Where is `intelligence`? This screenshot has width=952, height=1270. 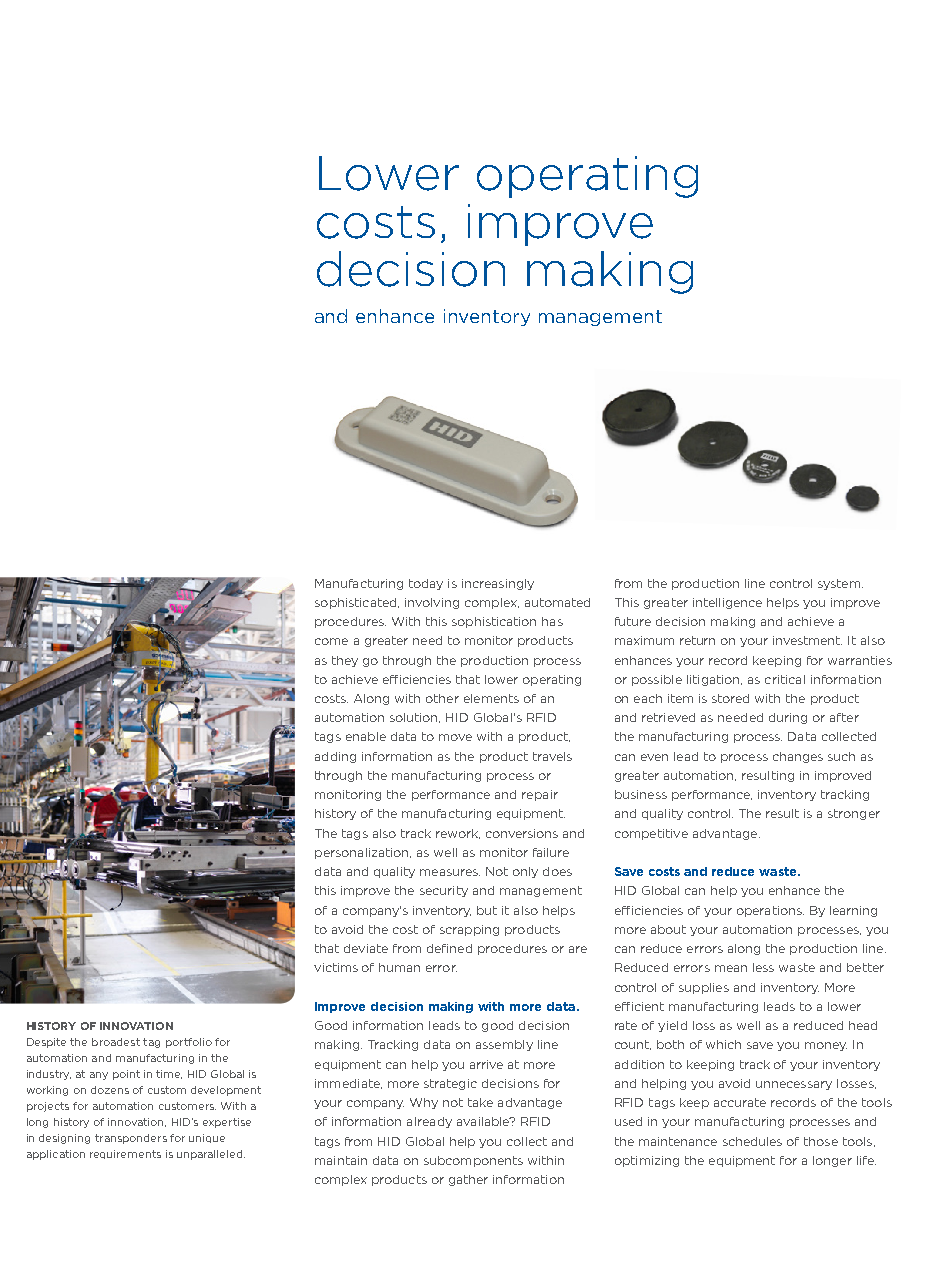
intelligence is located at coordinates (727, 603).
